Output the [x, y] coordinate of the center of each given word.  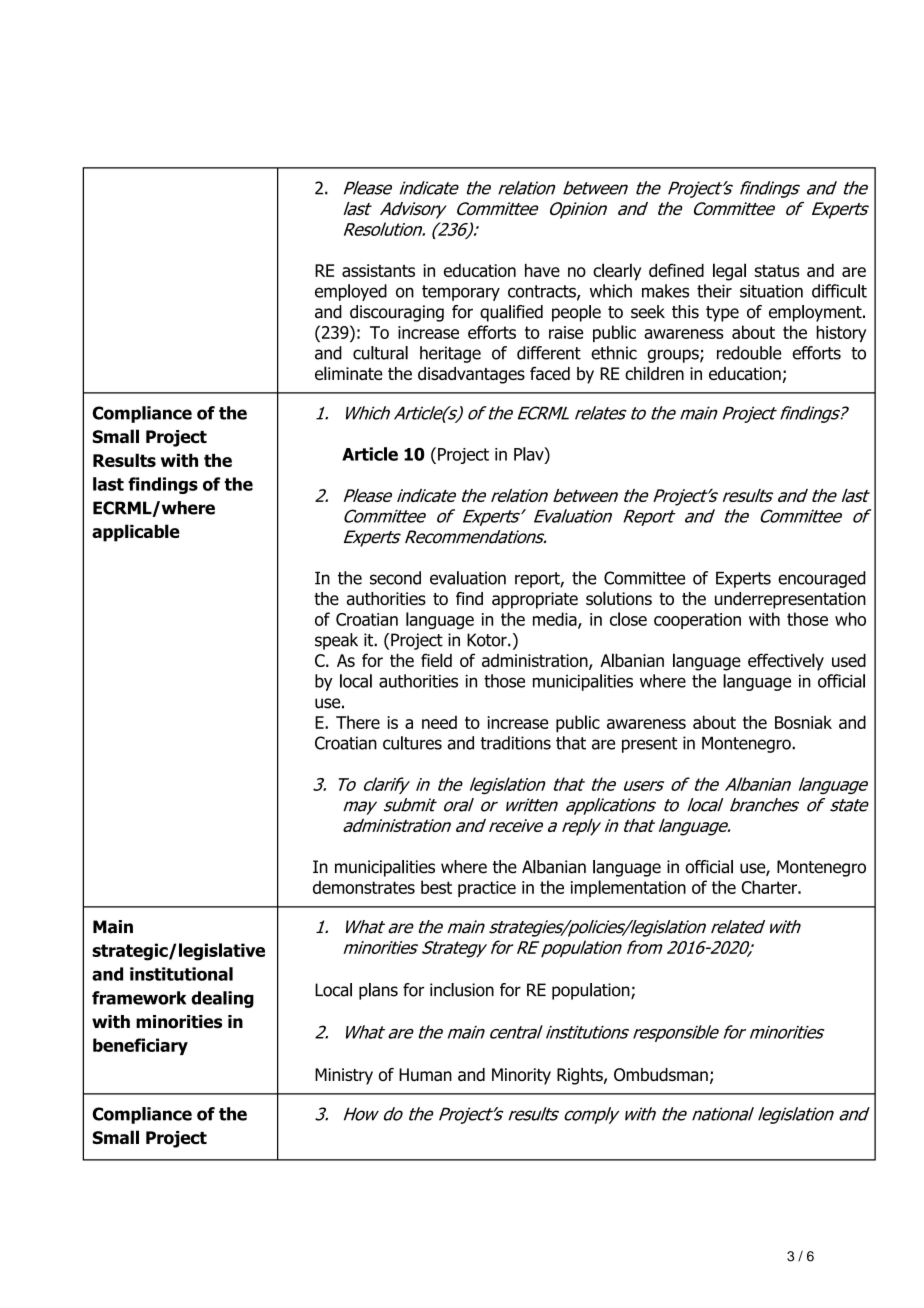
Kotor [488, 640]
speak [336, 641]
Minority [521, 1076]
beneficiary [140, 1046]
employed [351, 292]
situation [771, 291]
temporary [461, 293]
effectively [786, 662]
